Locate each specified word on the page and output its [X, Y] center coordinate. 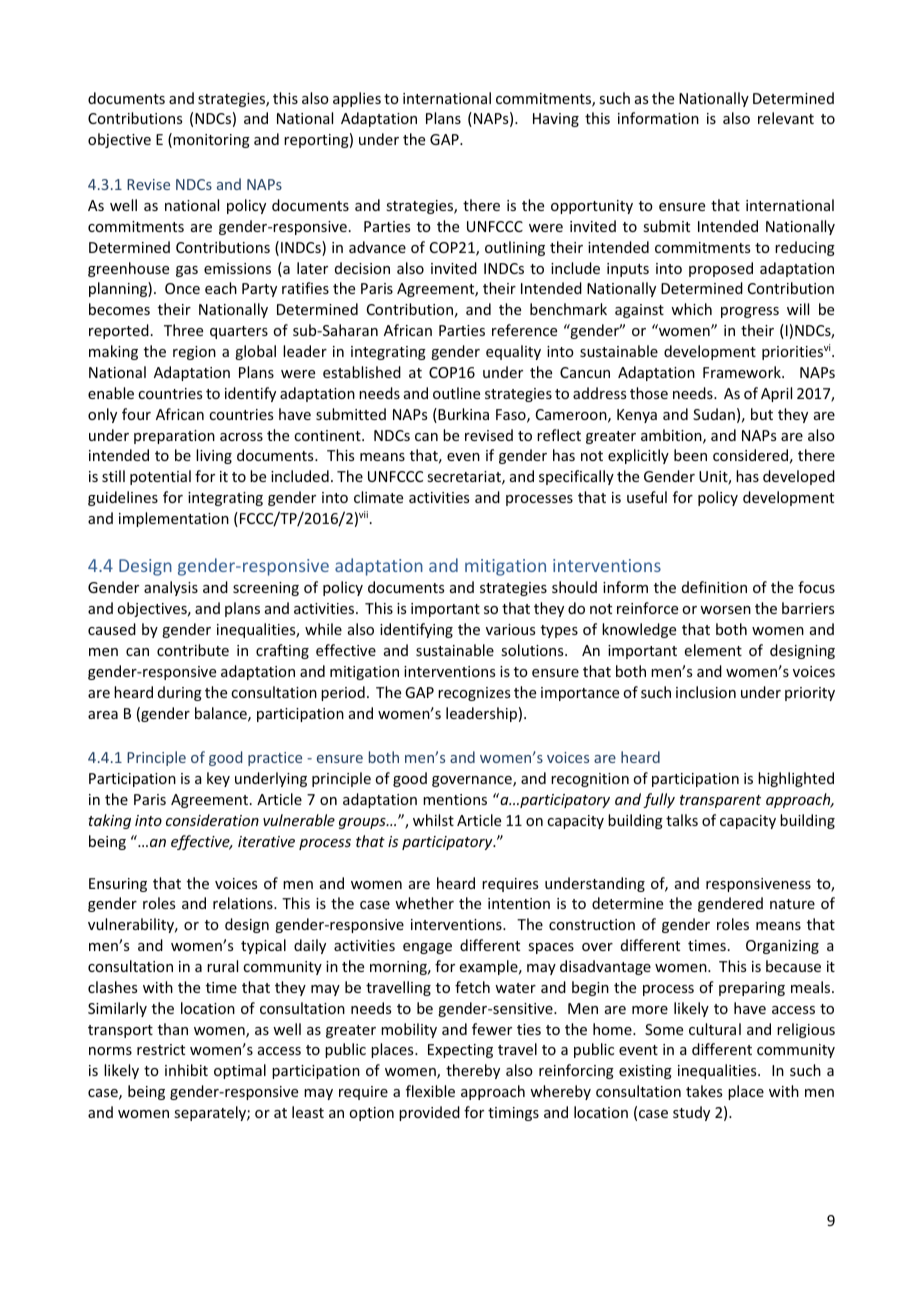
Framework [743, 372]
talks [682, 820]
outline [456, 393]
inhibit [186, 1070]
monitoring [211, 141]
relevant [786, 118]
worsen [725, 610]
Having [556, 120]
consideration [212, 820]
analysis [171, 588]
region [194, 353]
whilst [433, 820]
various [510, 629]
